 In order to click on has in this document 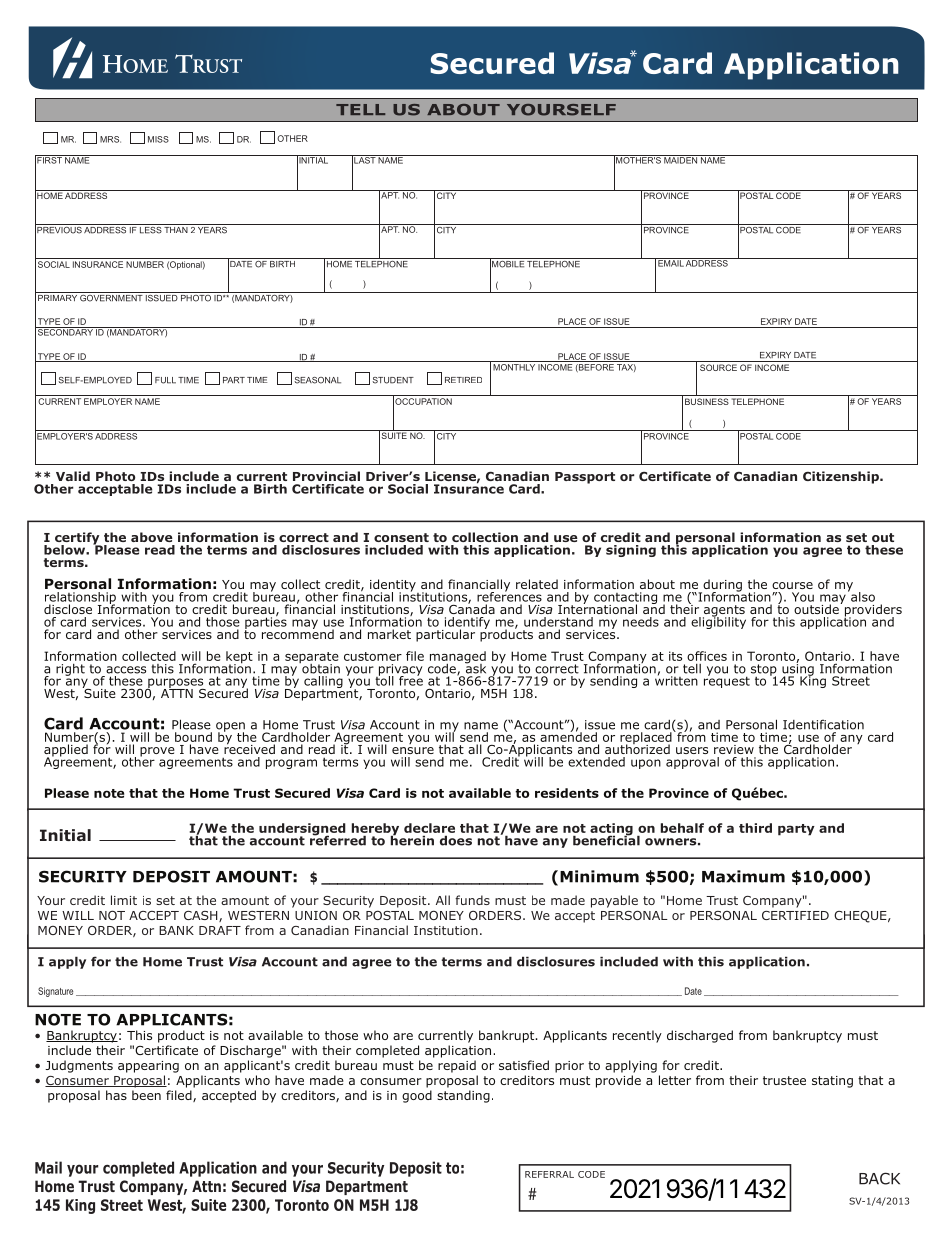, I will do `click(116, 1095)`.
